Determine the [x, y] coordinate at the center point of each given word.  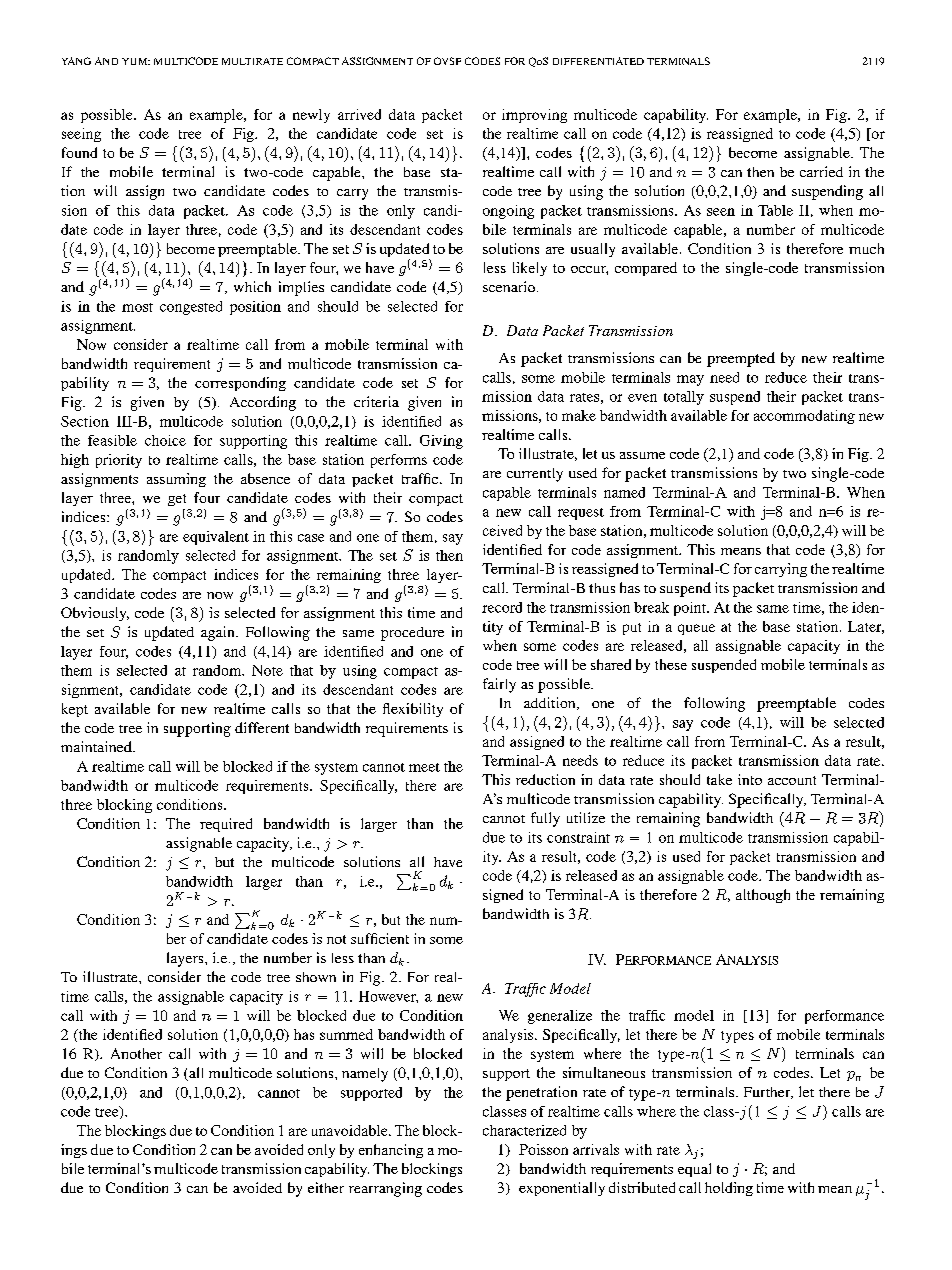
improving [534, 116]
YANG [76, 61]
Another [136, 1053]
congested [191, 308]
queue [696, 629]
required [226, 825]
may [690, 380]
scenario [509, 286]
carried [821, 171]
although [763, 896]
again [219, 633]
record [502, 607]
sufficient [380, 938]
